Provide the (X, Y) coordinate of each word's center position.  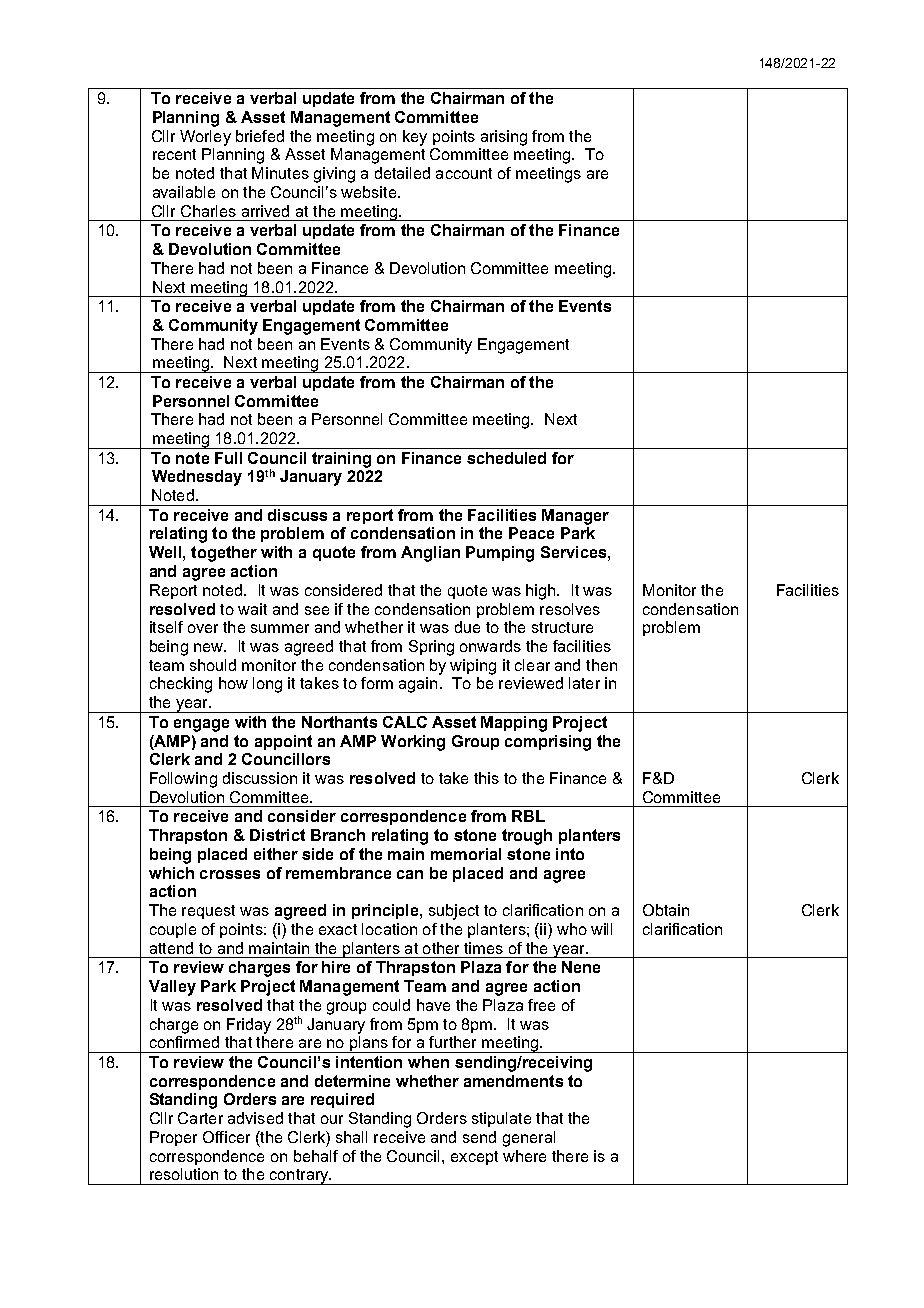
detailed (402, 173)
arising (504, 138)
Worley (205, 138)
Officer (226, 1137)
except (474, 1158)
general (529, 1139)
